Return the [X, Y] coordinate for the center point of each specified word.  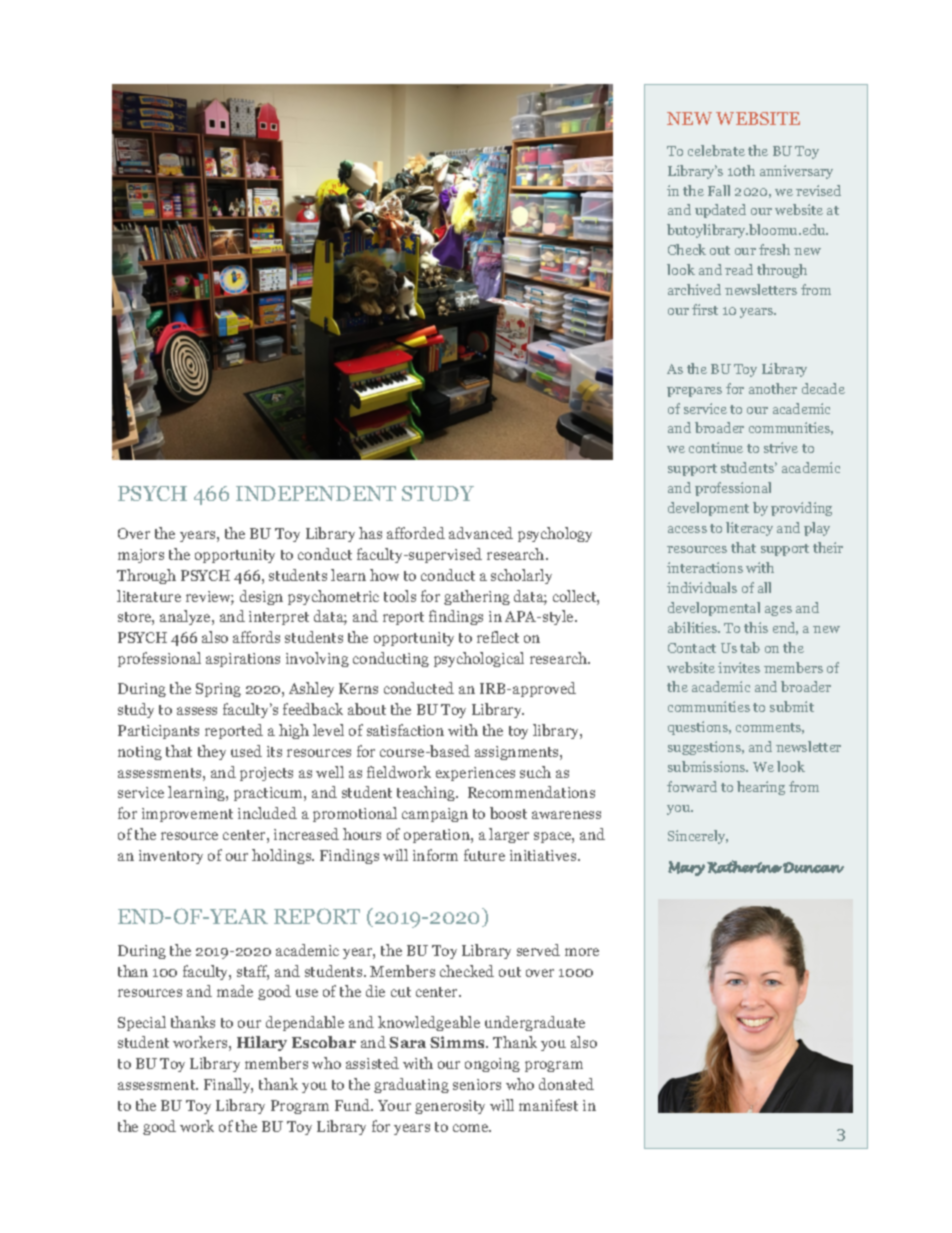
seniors [477, 1084]
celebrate [716, 150]
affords [256, 637]
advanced [481, 533]
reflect [498, 637]
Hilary [262, 1043]
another [773, 388]
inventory [171, 857]
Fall [719, 190]
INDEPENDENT [316, 493]
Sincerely [698, 837]
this [756, 627]
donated [566, 1084]
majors [141, 556]
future [484, 855]
